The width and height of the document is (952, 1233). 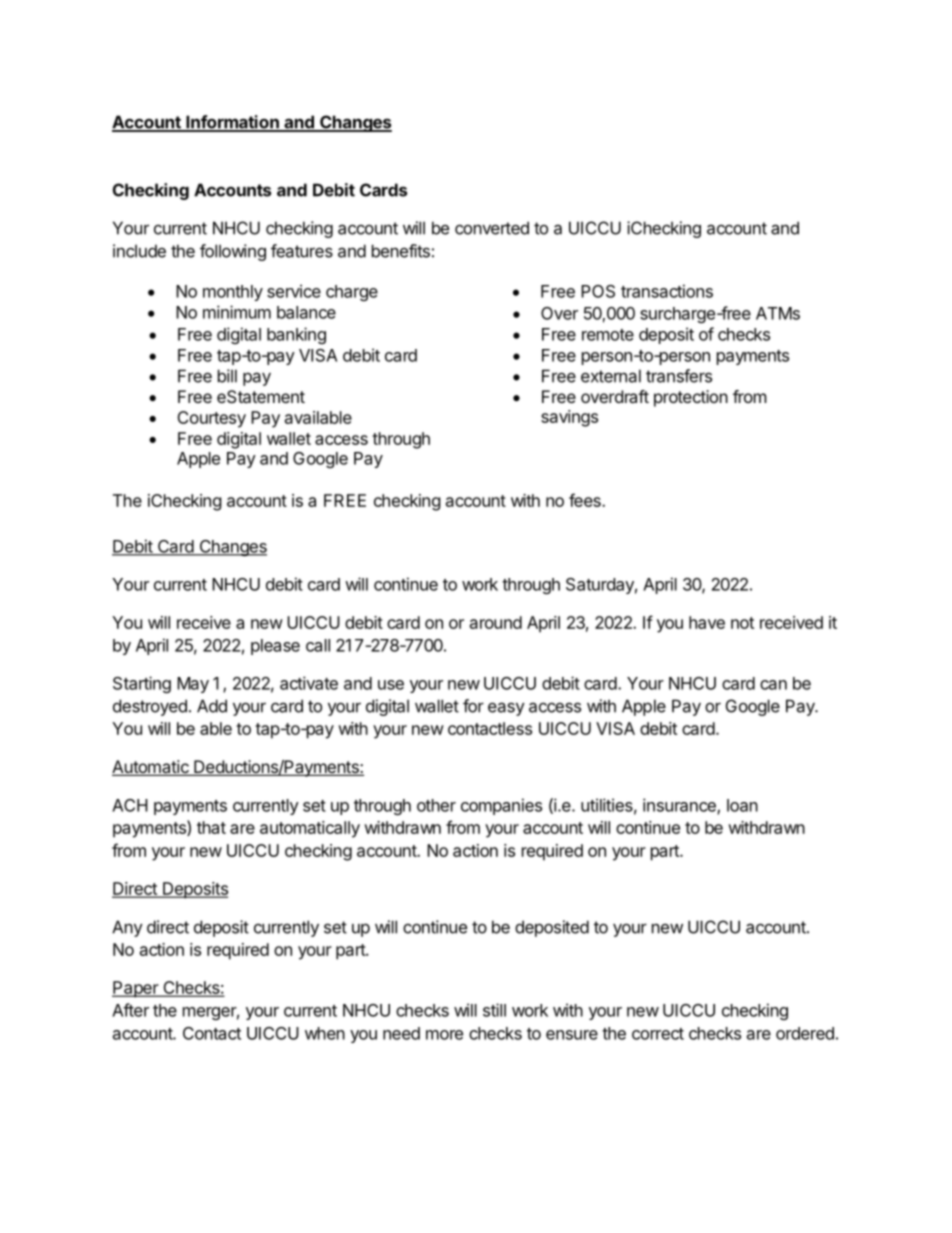 What do you see at coordinates (707, 622) in the document?
I see `have` at bounding box center [707, 622].
